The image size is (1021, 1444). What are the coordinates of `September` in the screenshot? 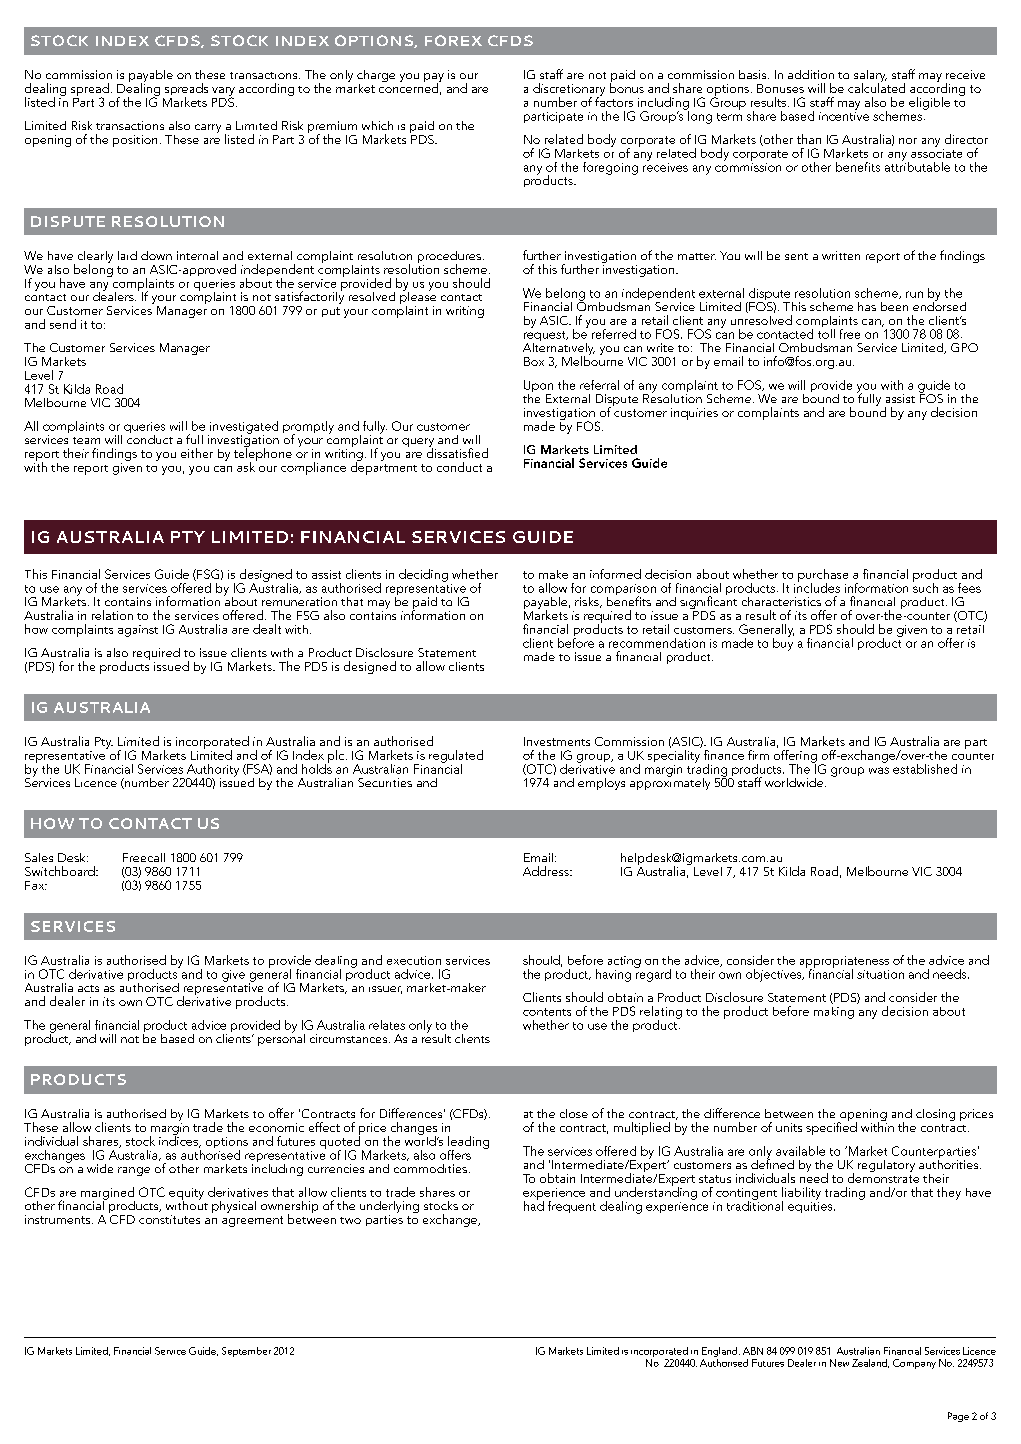 It's located at (246, 1352).
